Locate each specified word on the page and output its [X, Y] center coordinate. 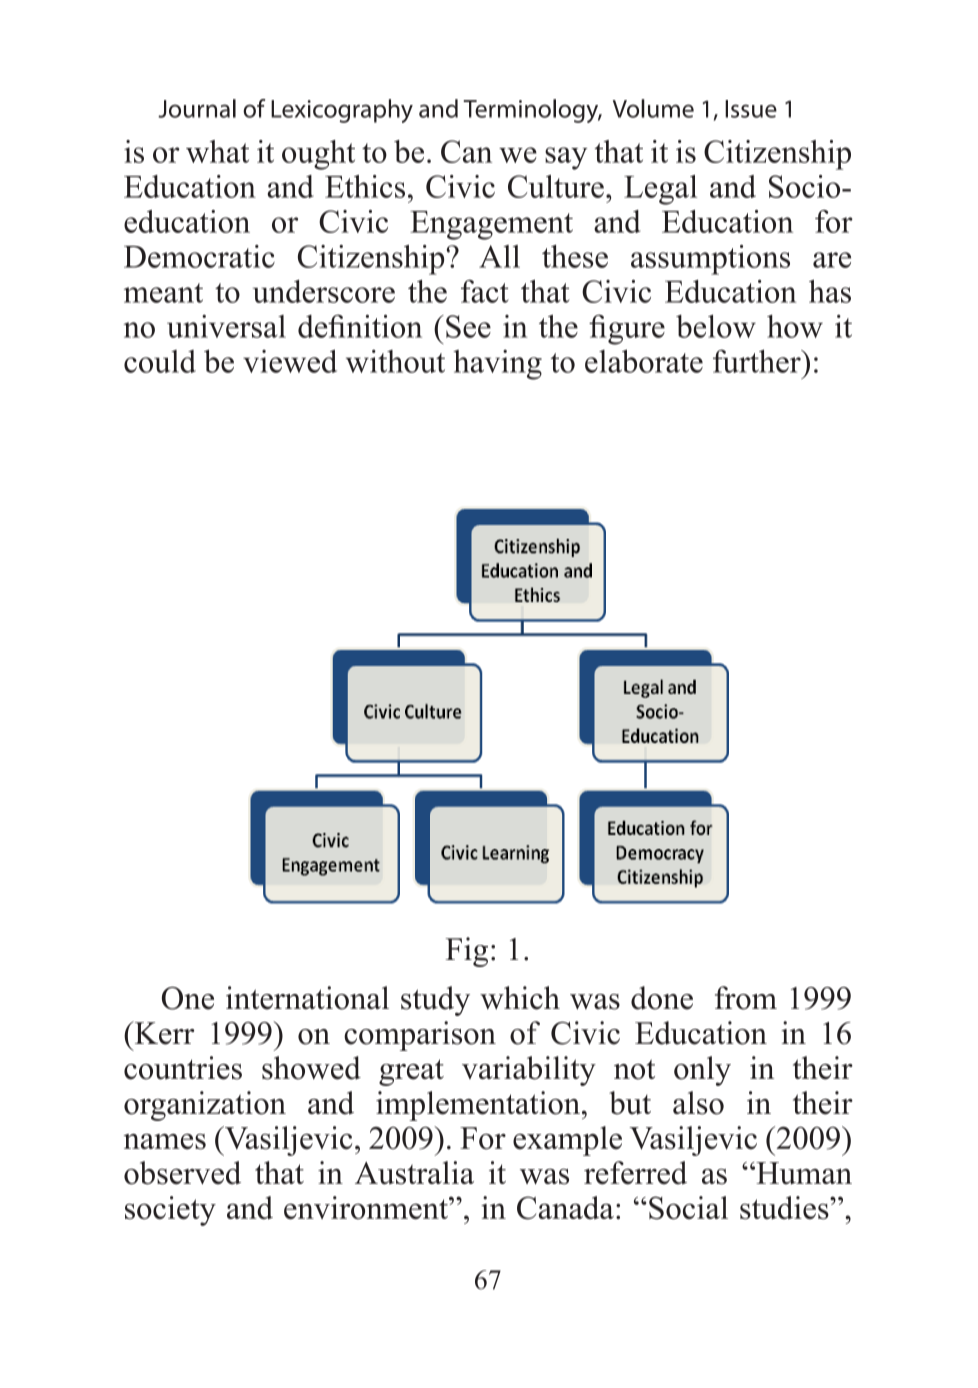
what [217, 151]
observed [182, 1173]
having [497, 364]
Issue [751, 109]
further [758, 361]
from [746, 998]
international [307, 998]
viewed [290, 361]
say [566, 158]
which [520, 998]
